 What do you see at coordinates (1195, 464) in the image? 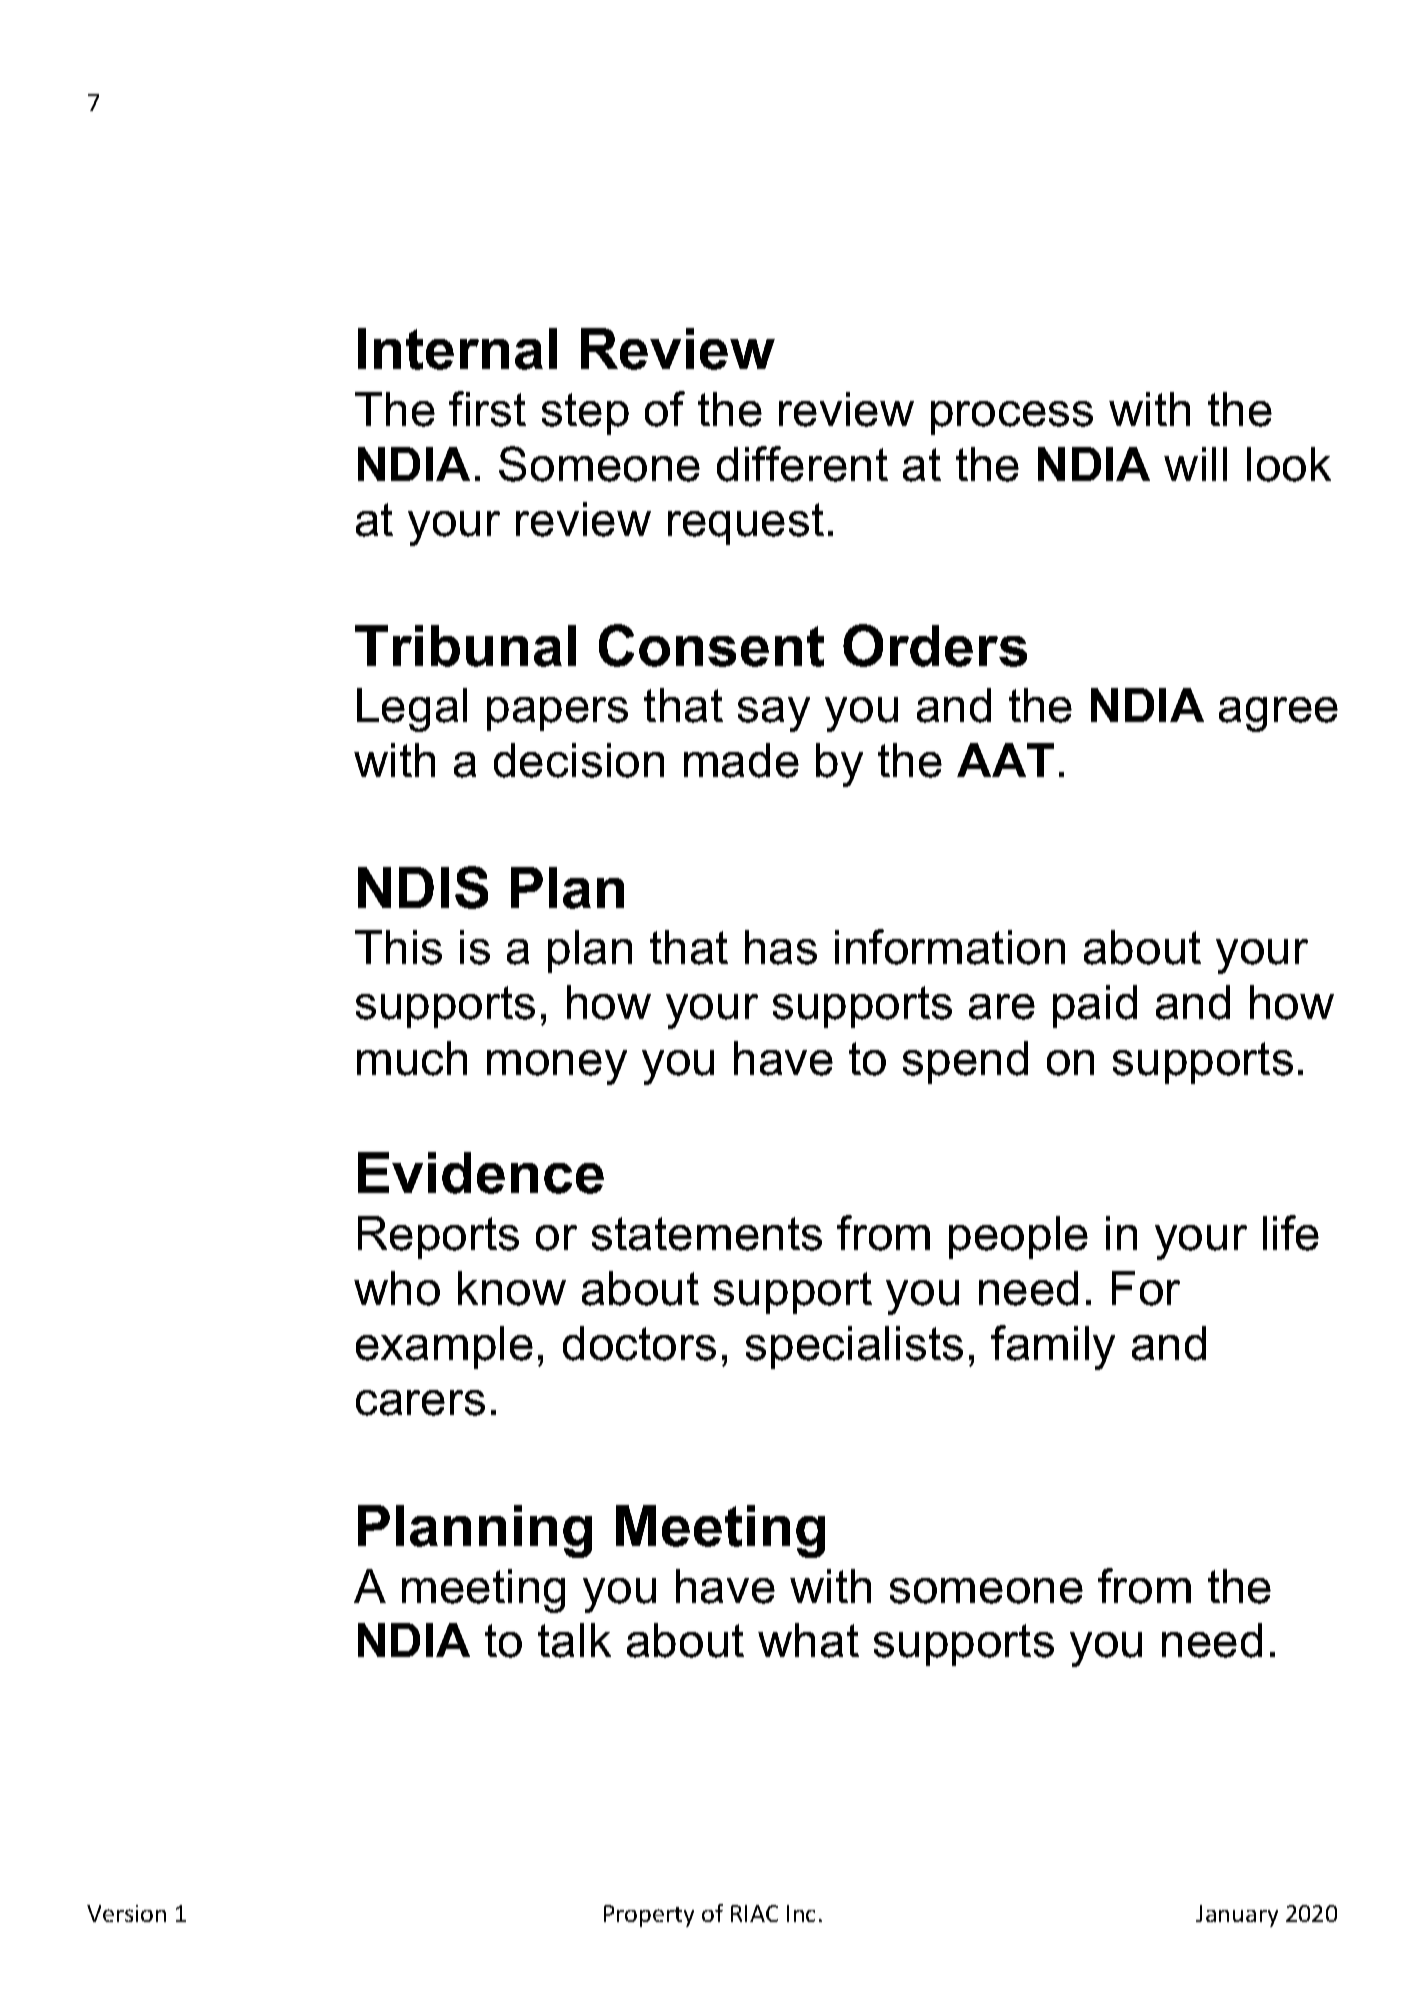
I see `will` at bounding box center [1195, 464].
